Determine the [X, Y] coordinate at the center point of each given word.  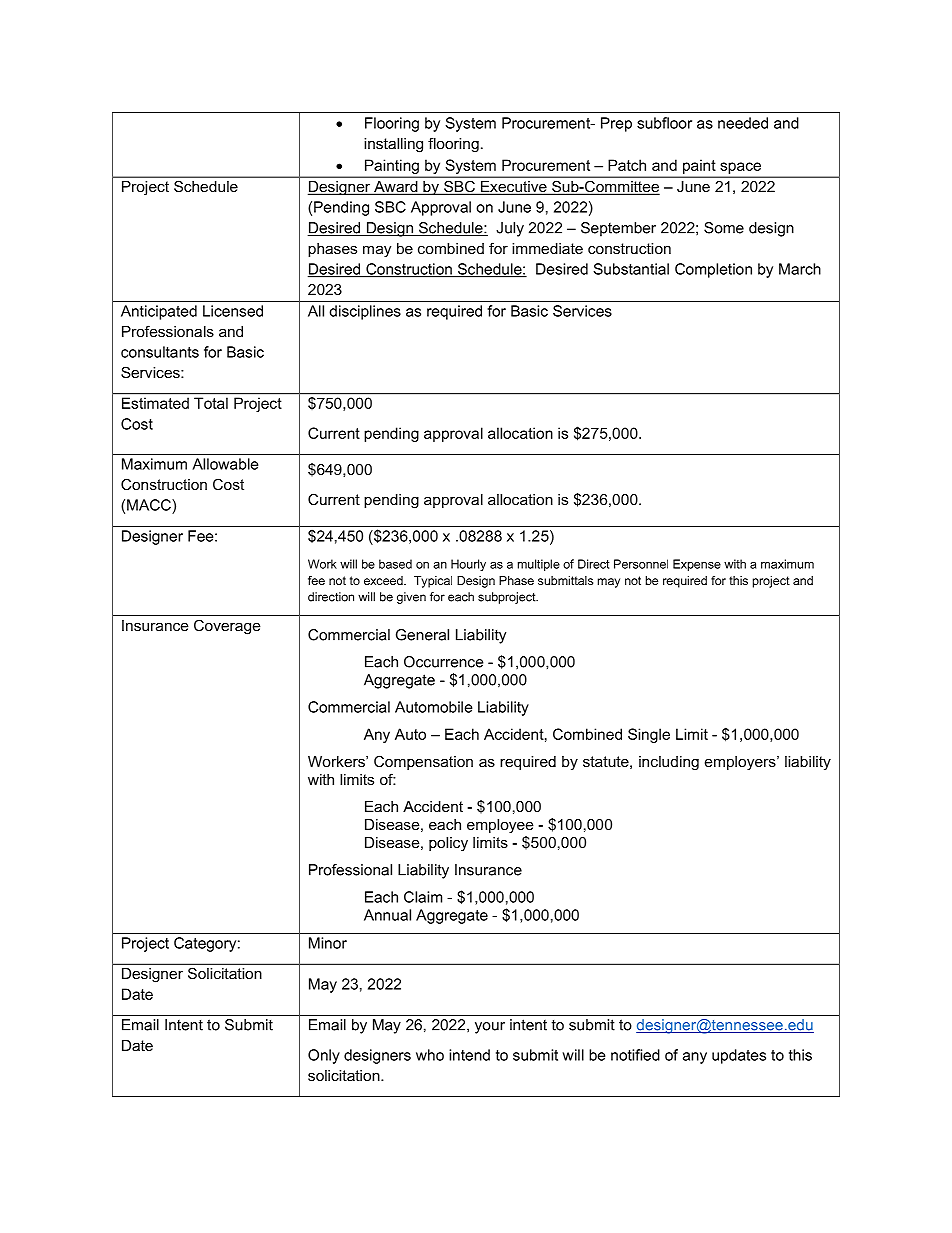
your [490, 1028]
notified [635, 1055]
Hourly [468, 565]
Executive [513, 188]
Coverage [227, 627]
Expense [697, 565]
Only [324, 1056]
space [741, 168]
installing [393, 145]
